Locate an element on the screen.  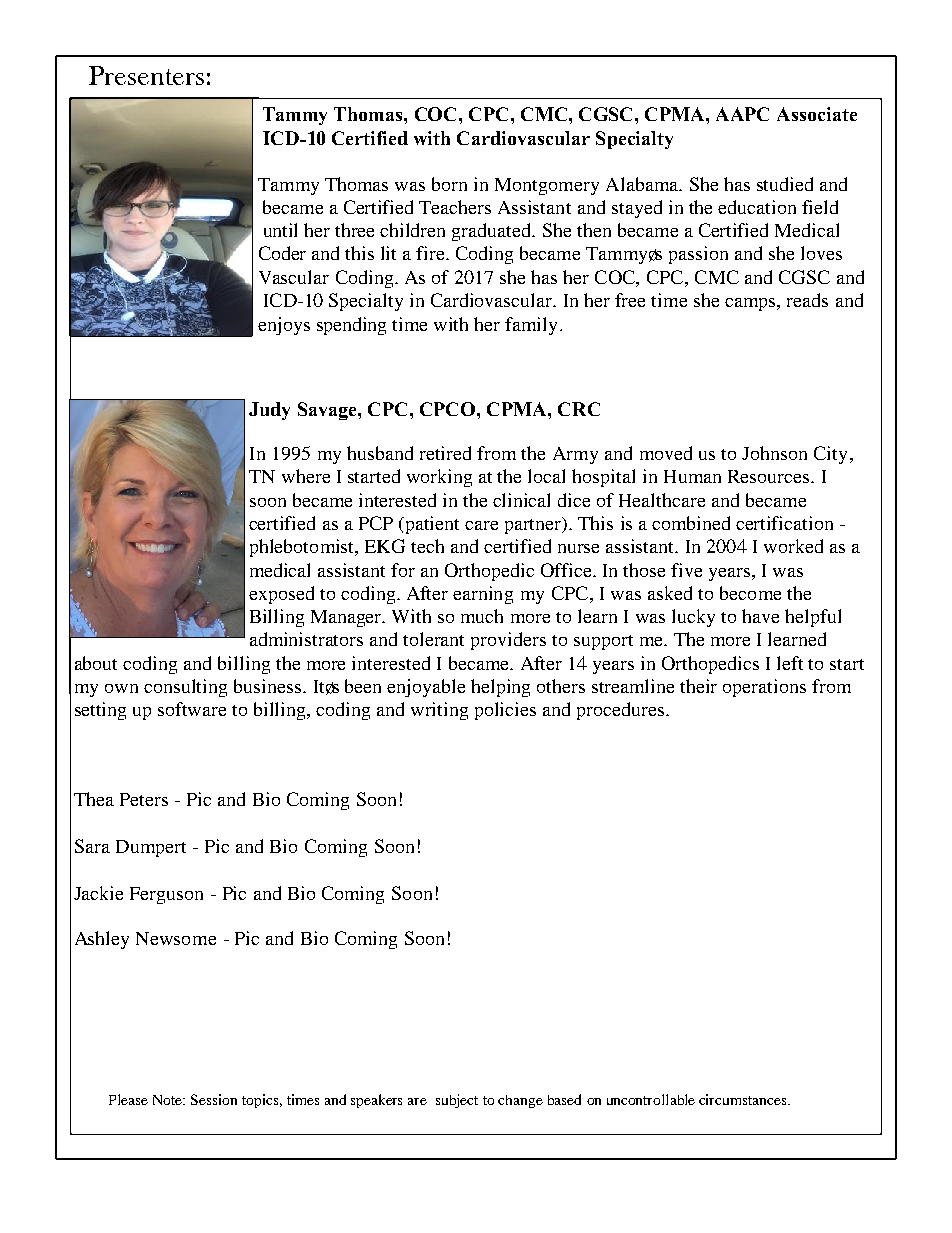
circumstances is located at coordinates (744, 1099).
